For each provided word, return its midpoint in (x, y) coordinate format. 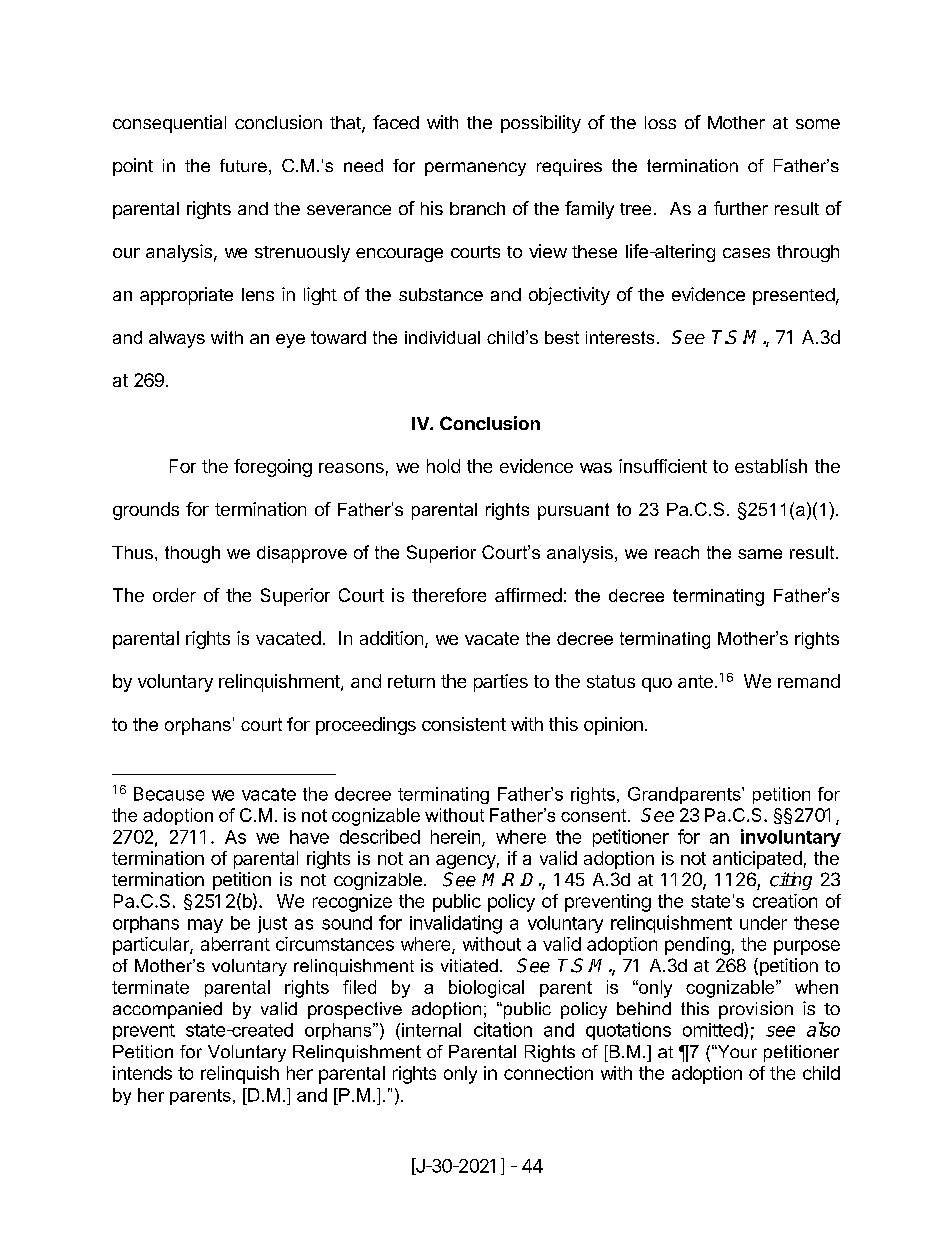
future (243, 165)
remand (809, 681)
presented (794, 296)
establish (771, 466)
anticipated (757, 860)
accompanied (167, 1010)
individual (442, 337)
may (205, 926)
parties (501, 683)
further (741, 208)
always (177, 339)
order (174, 595)
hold (443, 466)
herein (455, 837)
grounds (146, 511)
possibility (541, 124)
